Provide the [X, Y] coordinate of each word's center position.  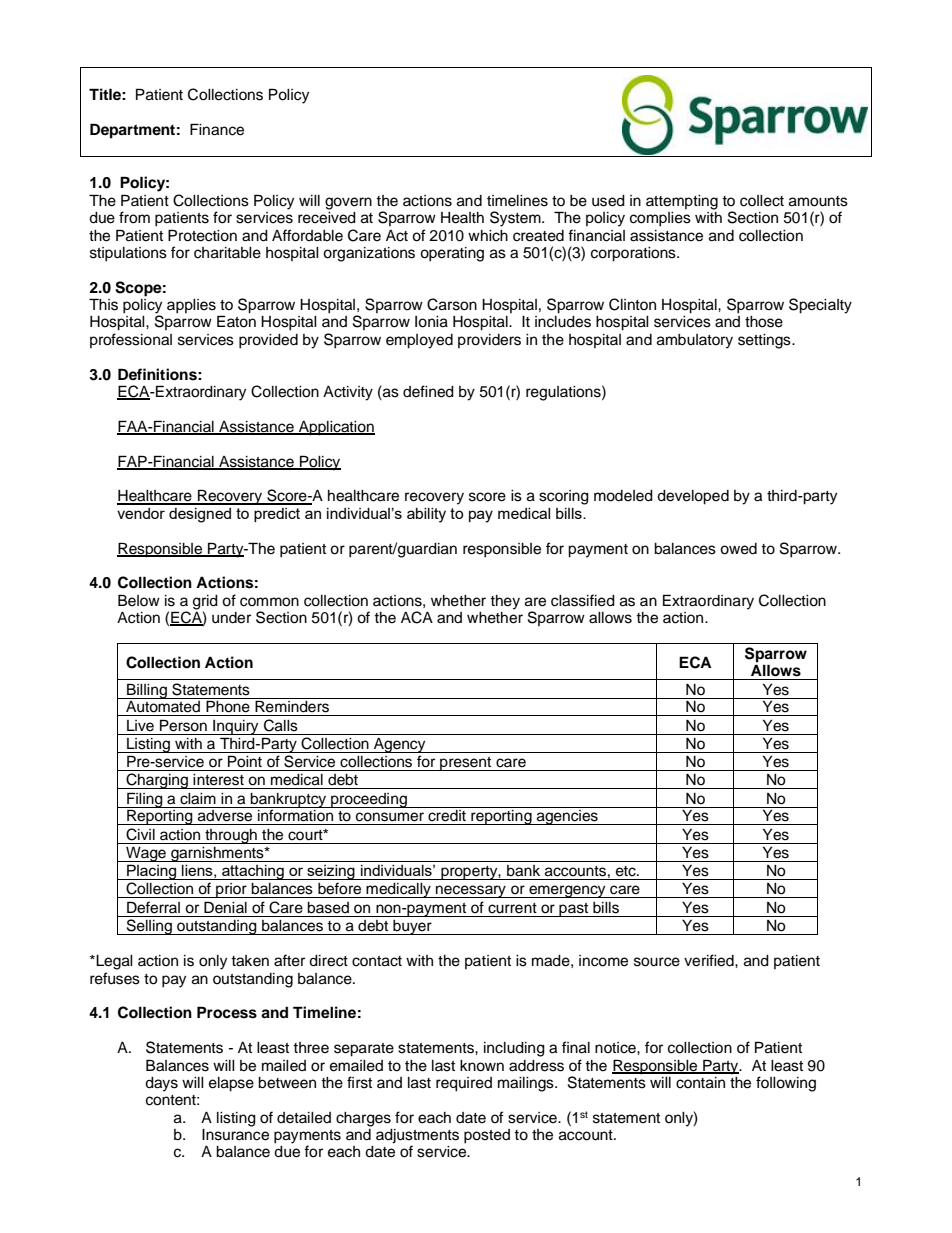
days [161, 1084]
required [464, 1084]
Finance [217, 129]
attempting [682, 202]
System [516, 219]
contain [700, 1083]
